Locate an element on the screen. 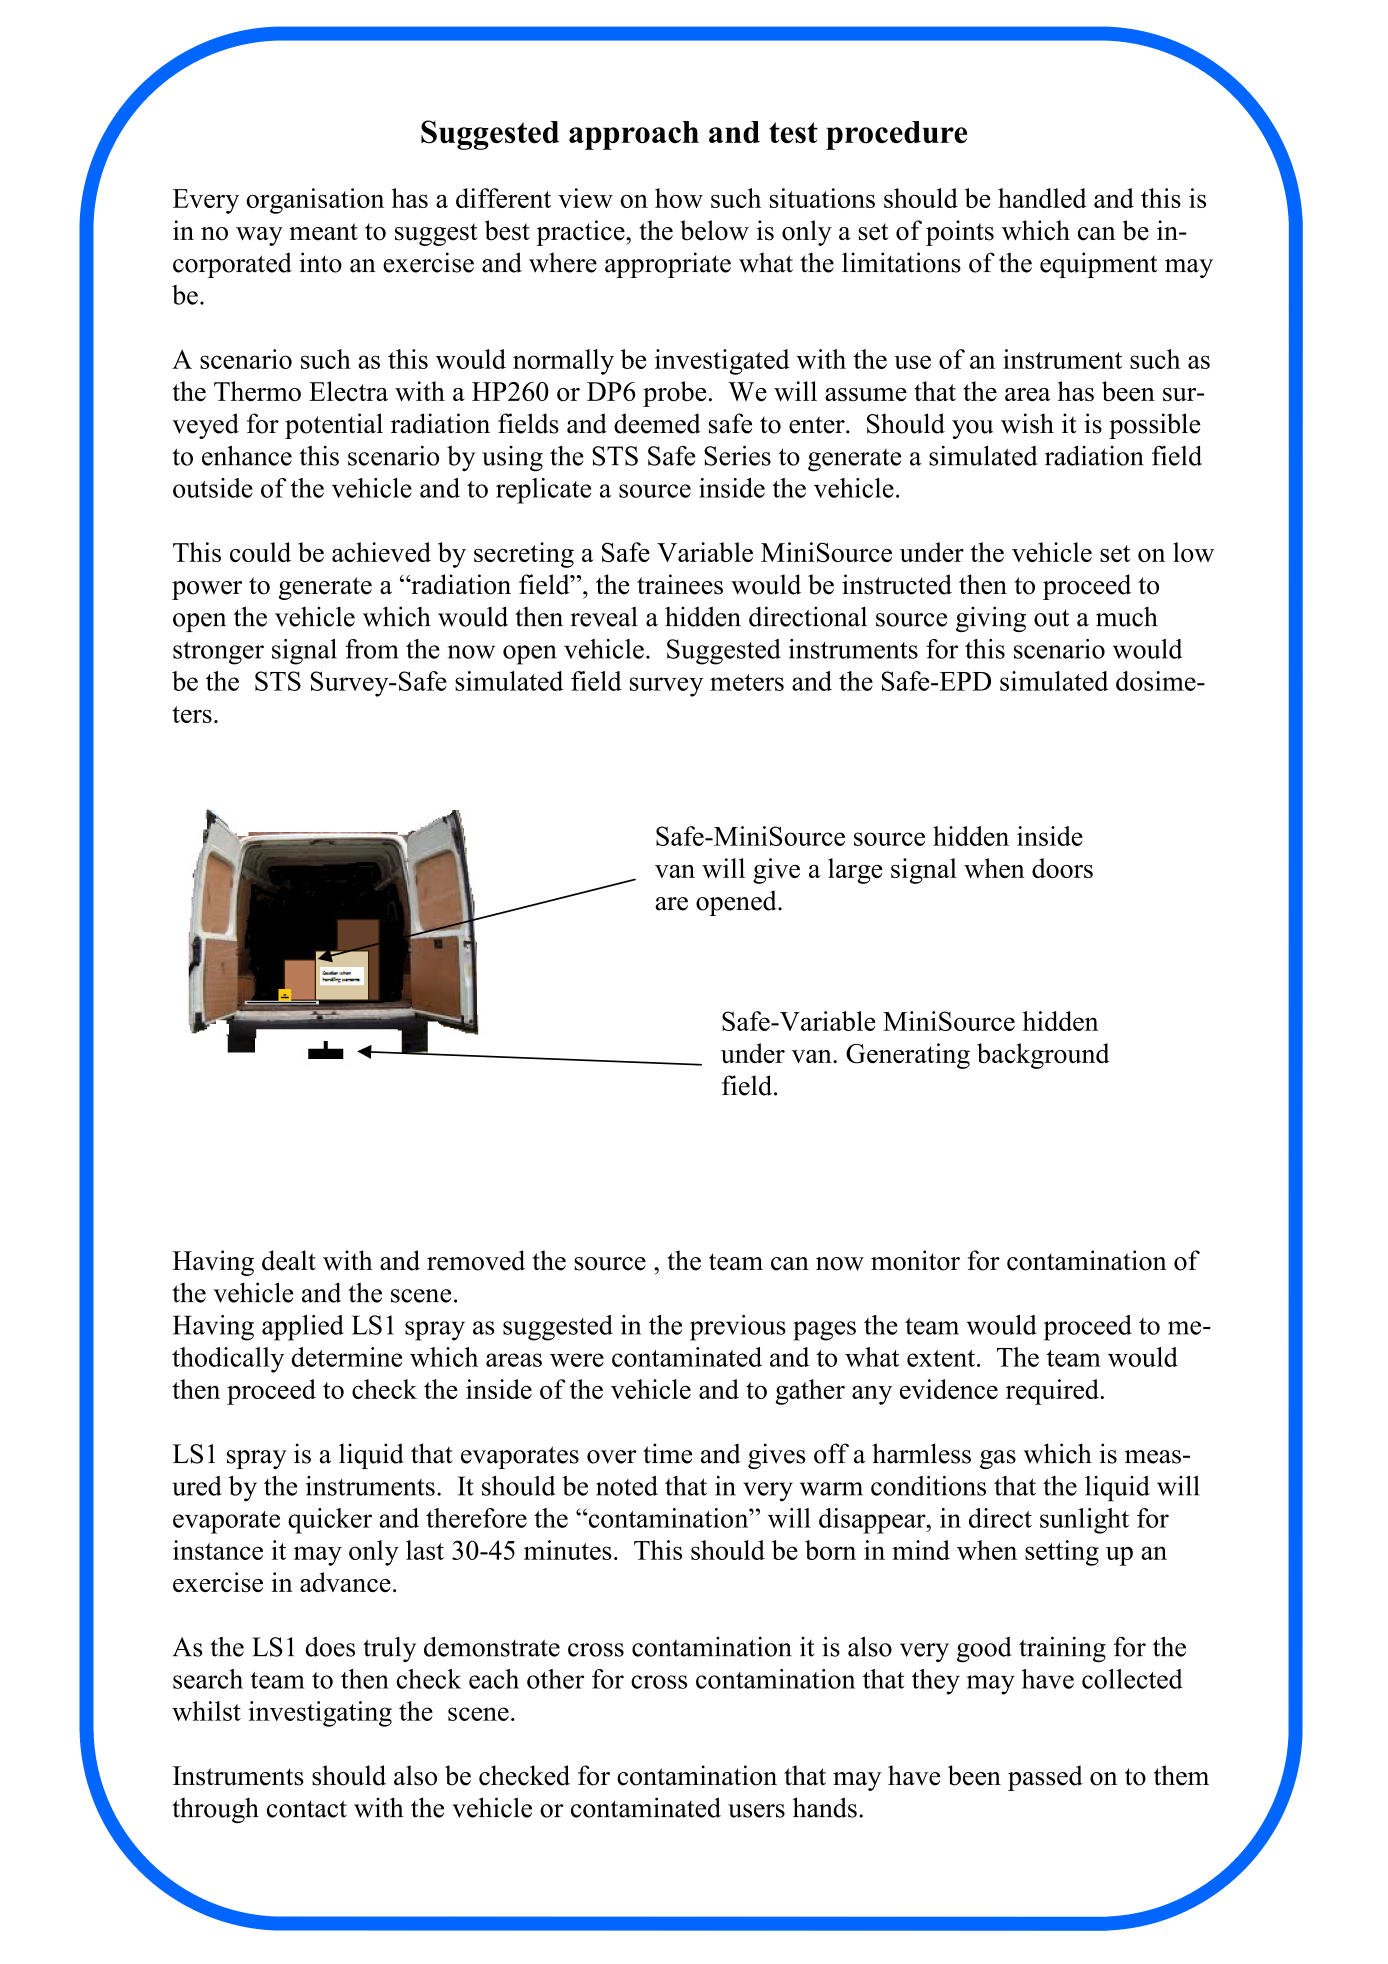 Image resolution: width=1388 pixels, height=1964 pixels. organisation is located at coordinates (315, 201).
